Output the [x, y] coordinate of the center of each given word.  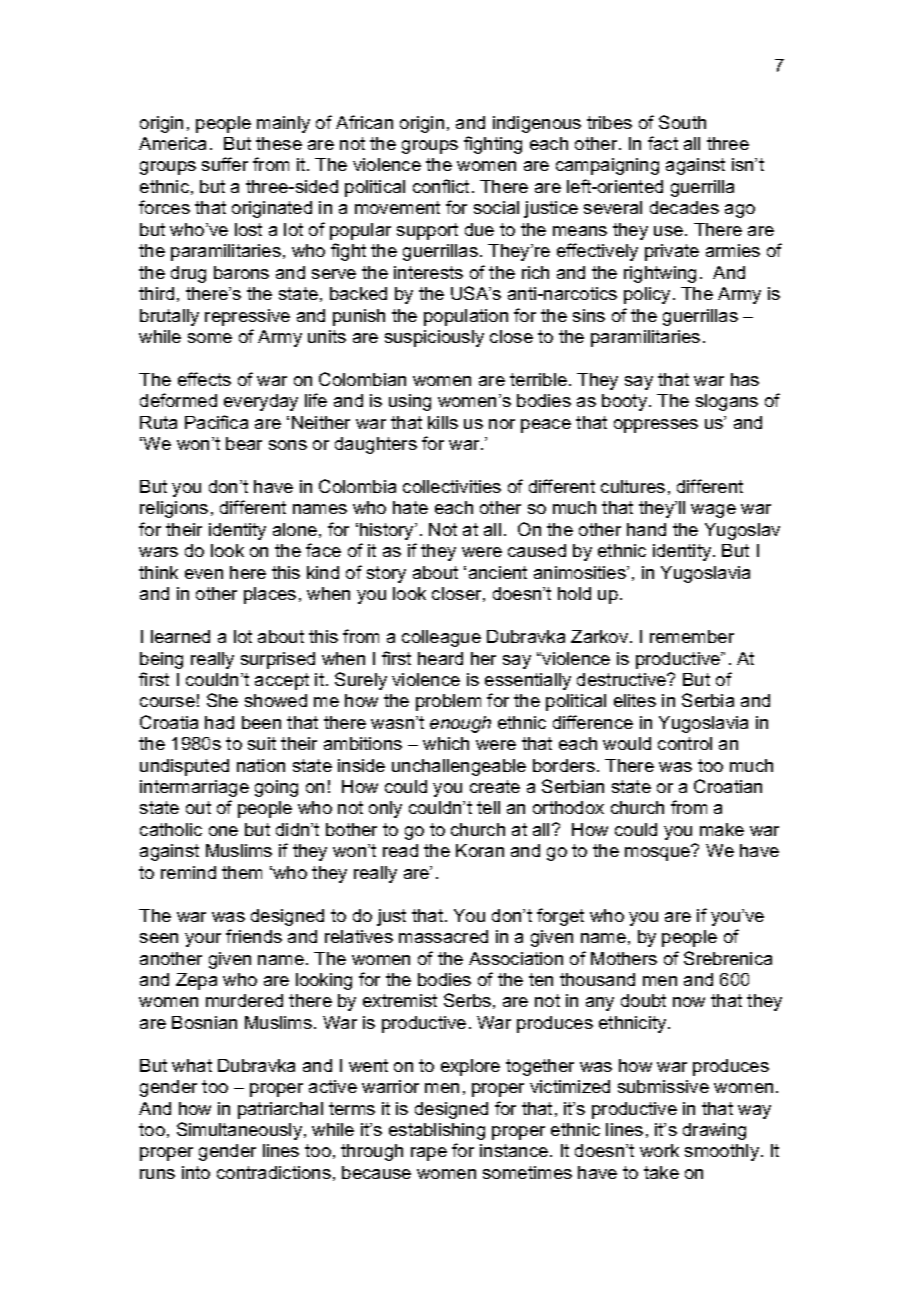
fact [663, 143]
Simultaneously [241, 1131]
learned [180, 636]
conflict [441, 186]
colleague [441, 638]
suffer [225, 164]
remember [692, 636]
